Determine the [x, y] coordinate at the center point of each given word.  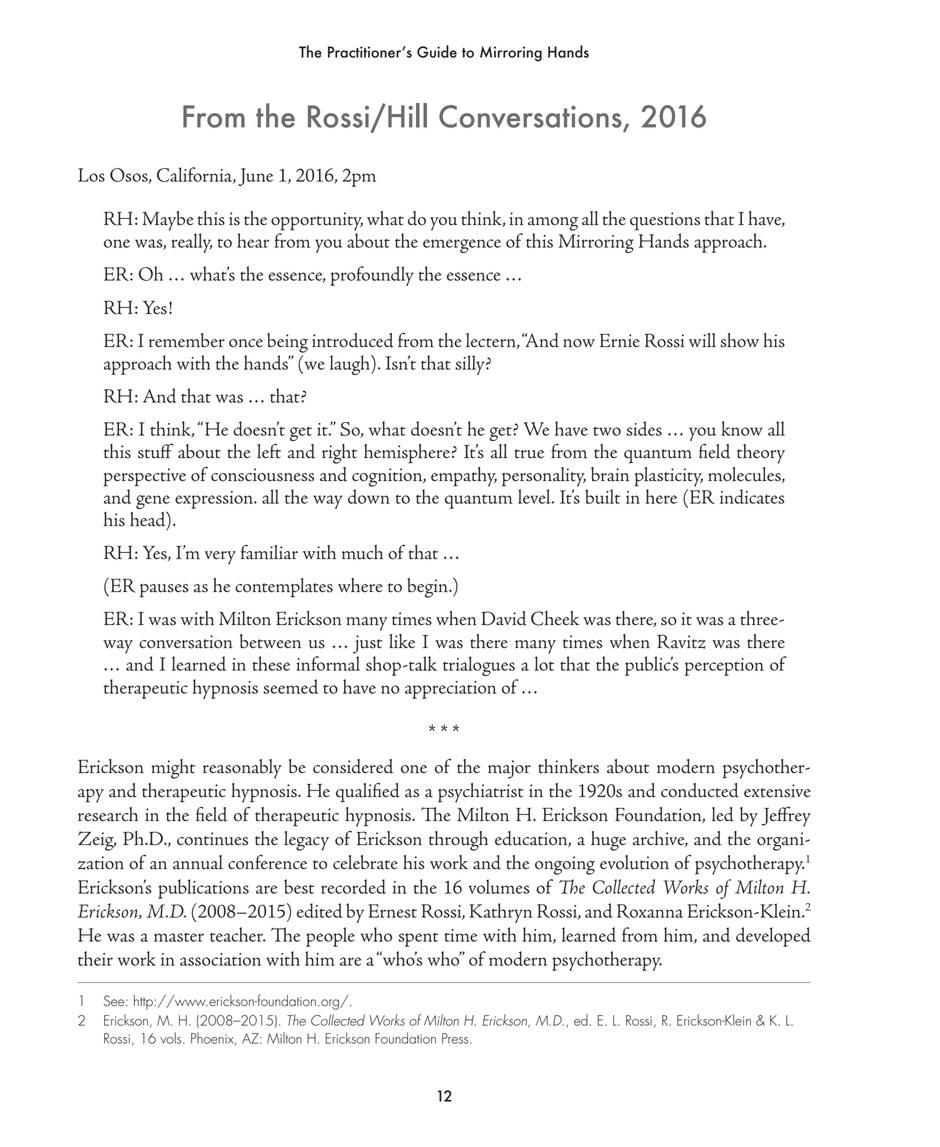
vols [172, 1038]
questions [665, 221]
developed [773, 937]
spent [418, 940]
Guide [437, 51]
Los [91, 175]
